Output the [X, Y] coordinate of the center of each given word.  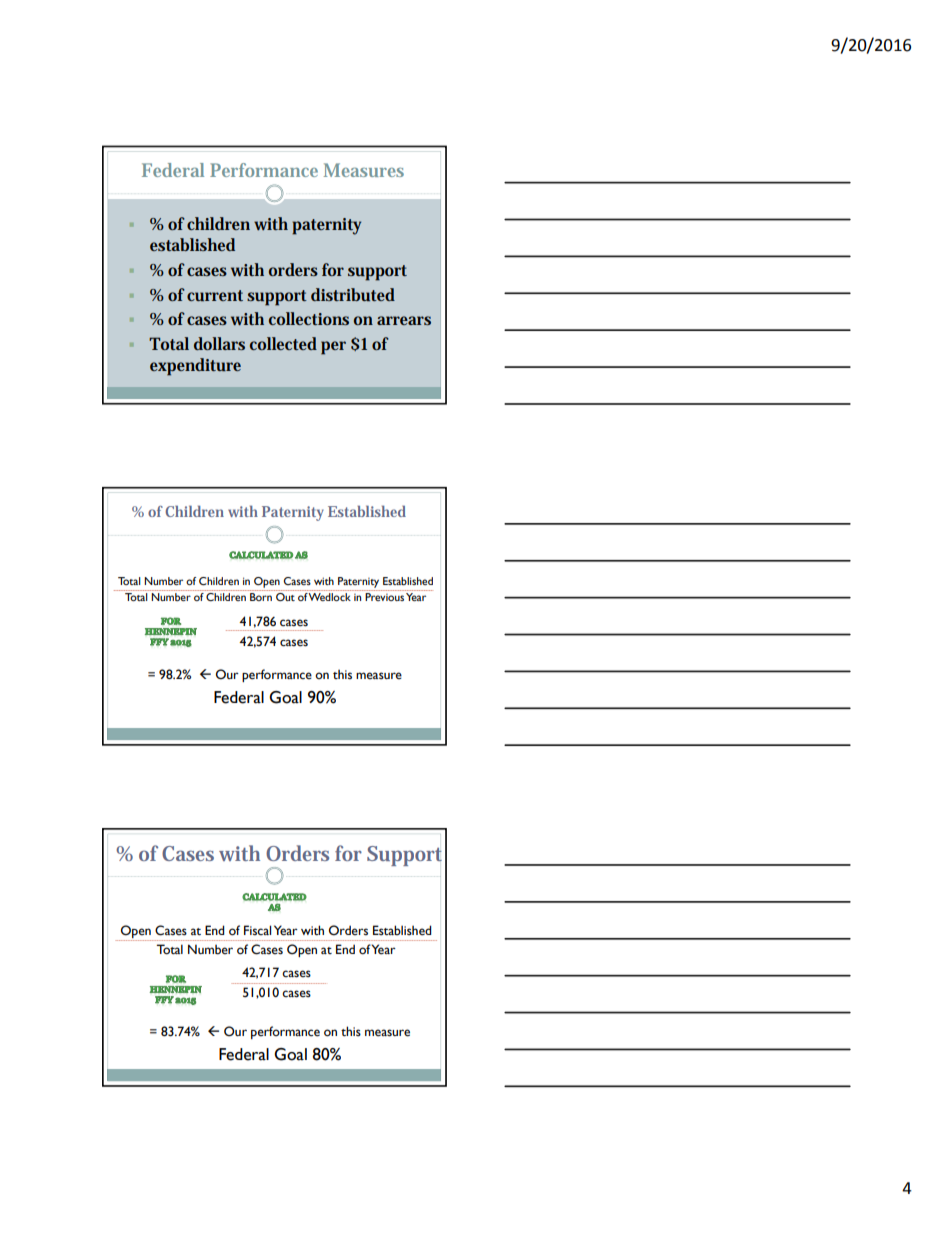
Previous [384, 597]
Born [261, 597]
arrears [404, 320]
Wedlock [329, 597]
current [215, 295]
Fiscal [257, 930]
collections [309, 318]
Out [285, 597]
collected [283, 343]
